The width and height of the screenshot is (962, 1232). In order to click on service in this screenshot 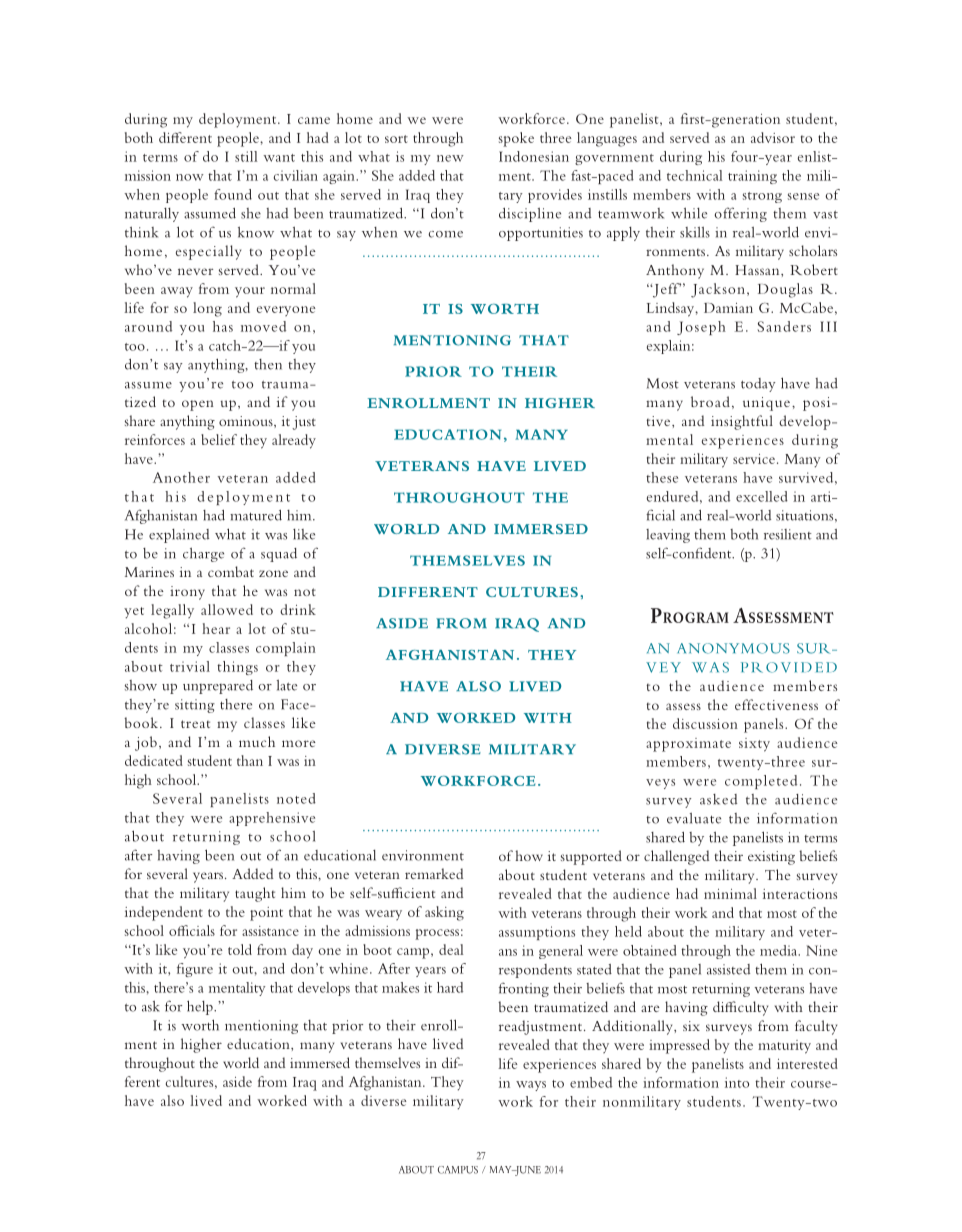, I will do `click(754, 459)`.
